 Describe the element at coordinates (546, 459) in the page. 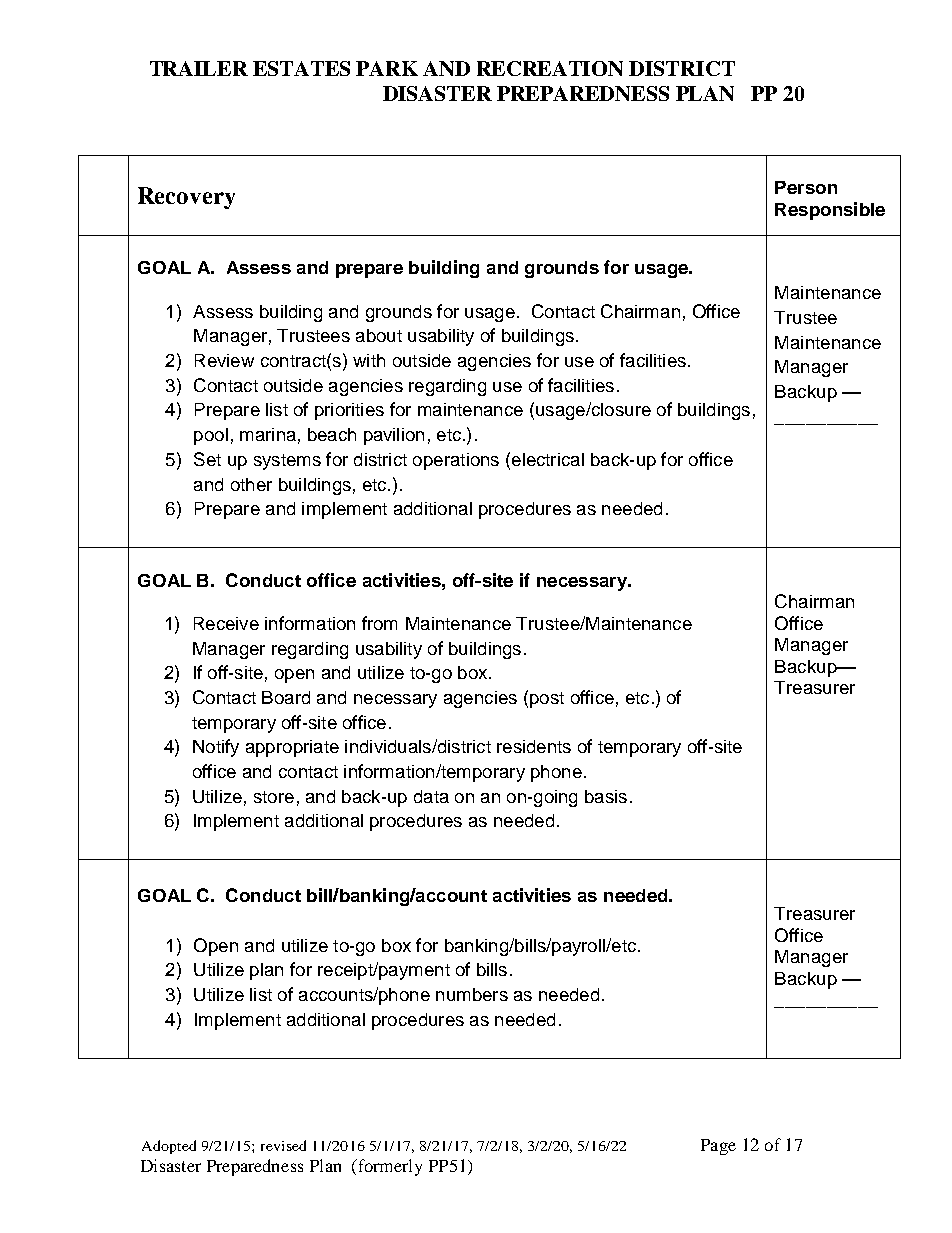

I see `electrical` at that location.
